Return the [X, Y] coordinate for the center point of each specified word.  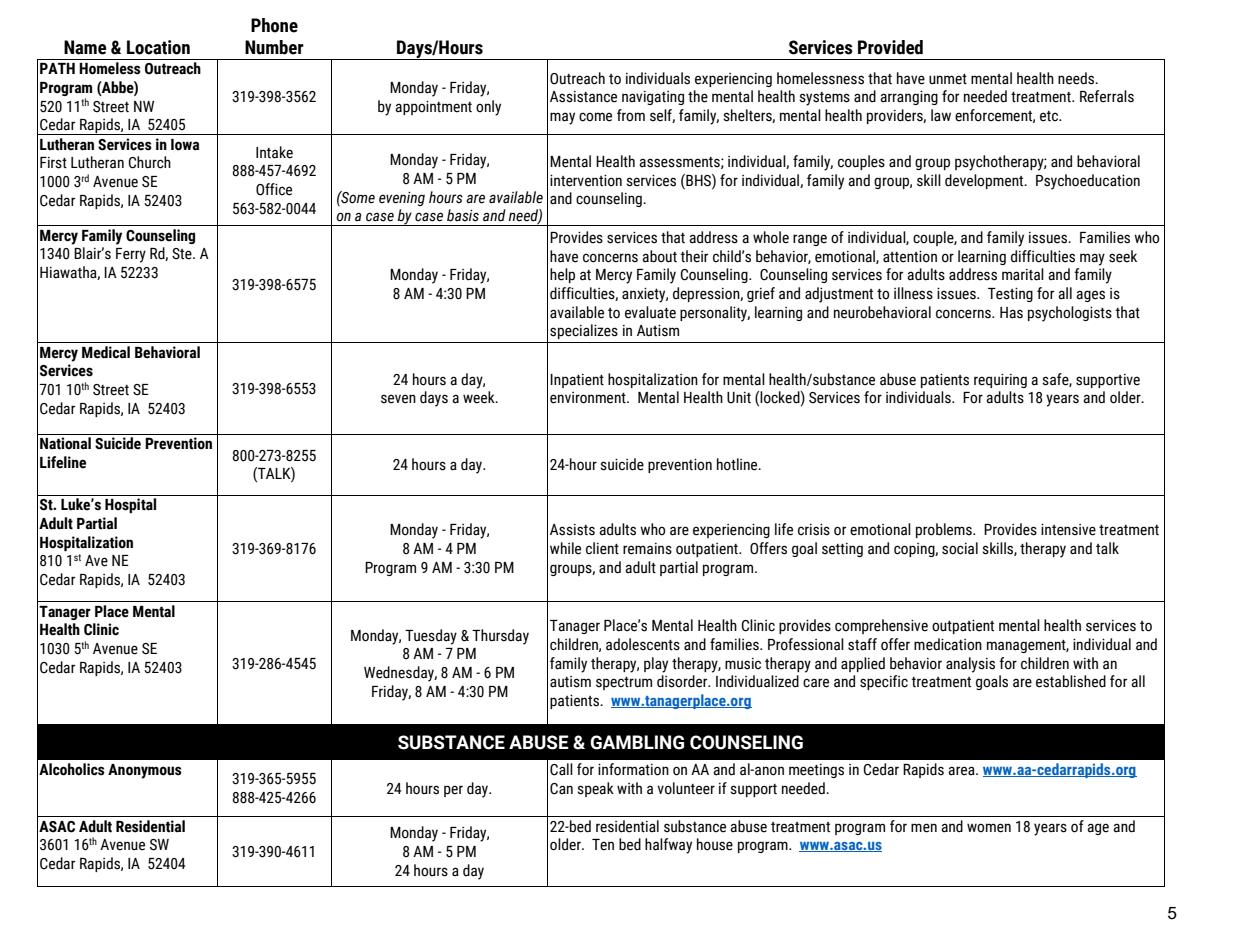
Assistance [583, 97]
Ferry [131, 255]
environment [589, 398]
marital [1023, 274]
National [65, 443]
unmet [948, 79]
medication [948, 644]
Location [158, 47]
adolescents [643, 644]
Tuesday [431, 637]
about [659, 256]
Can [561, 789]
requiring [1000, 380]
